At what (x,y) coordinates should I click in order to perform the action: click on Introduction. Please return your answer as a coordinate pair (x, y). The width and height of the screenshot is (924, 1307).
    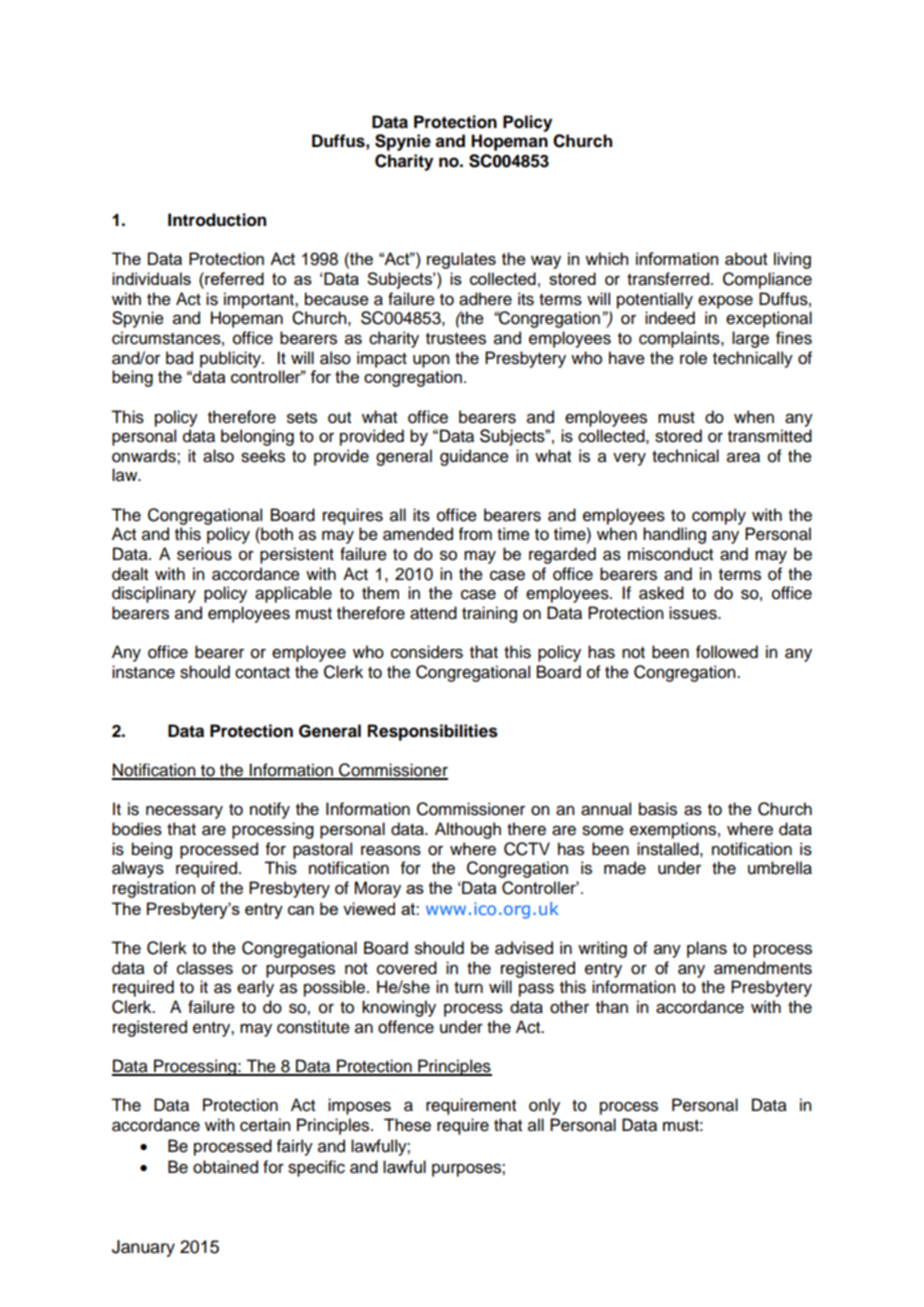
    Looking at the image, I should click on (217, 220).
